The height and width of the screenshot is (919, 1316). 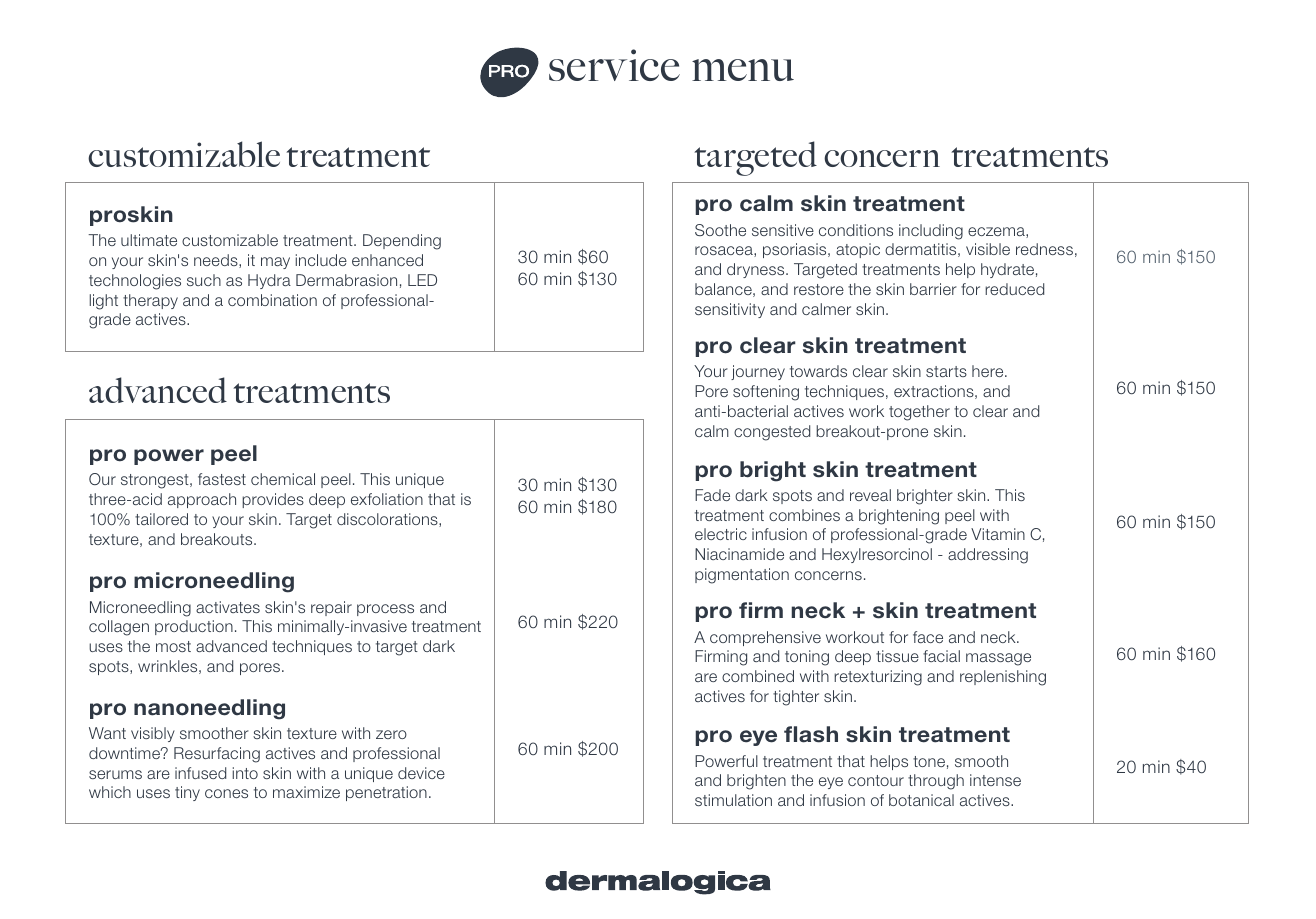 What do you see at coordinates (743, 70) in the screenshot?
I see `menu` at bounding box center [743, 70].
